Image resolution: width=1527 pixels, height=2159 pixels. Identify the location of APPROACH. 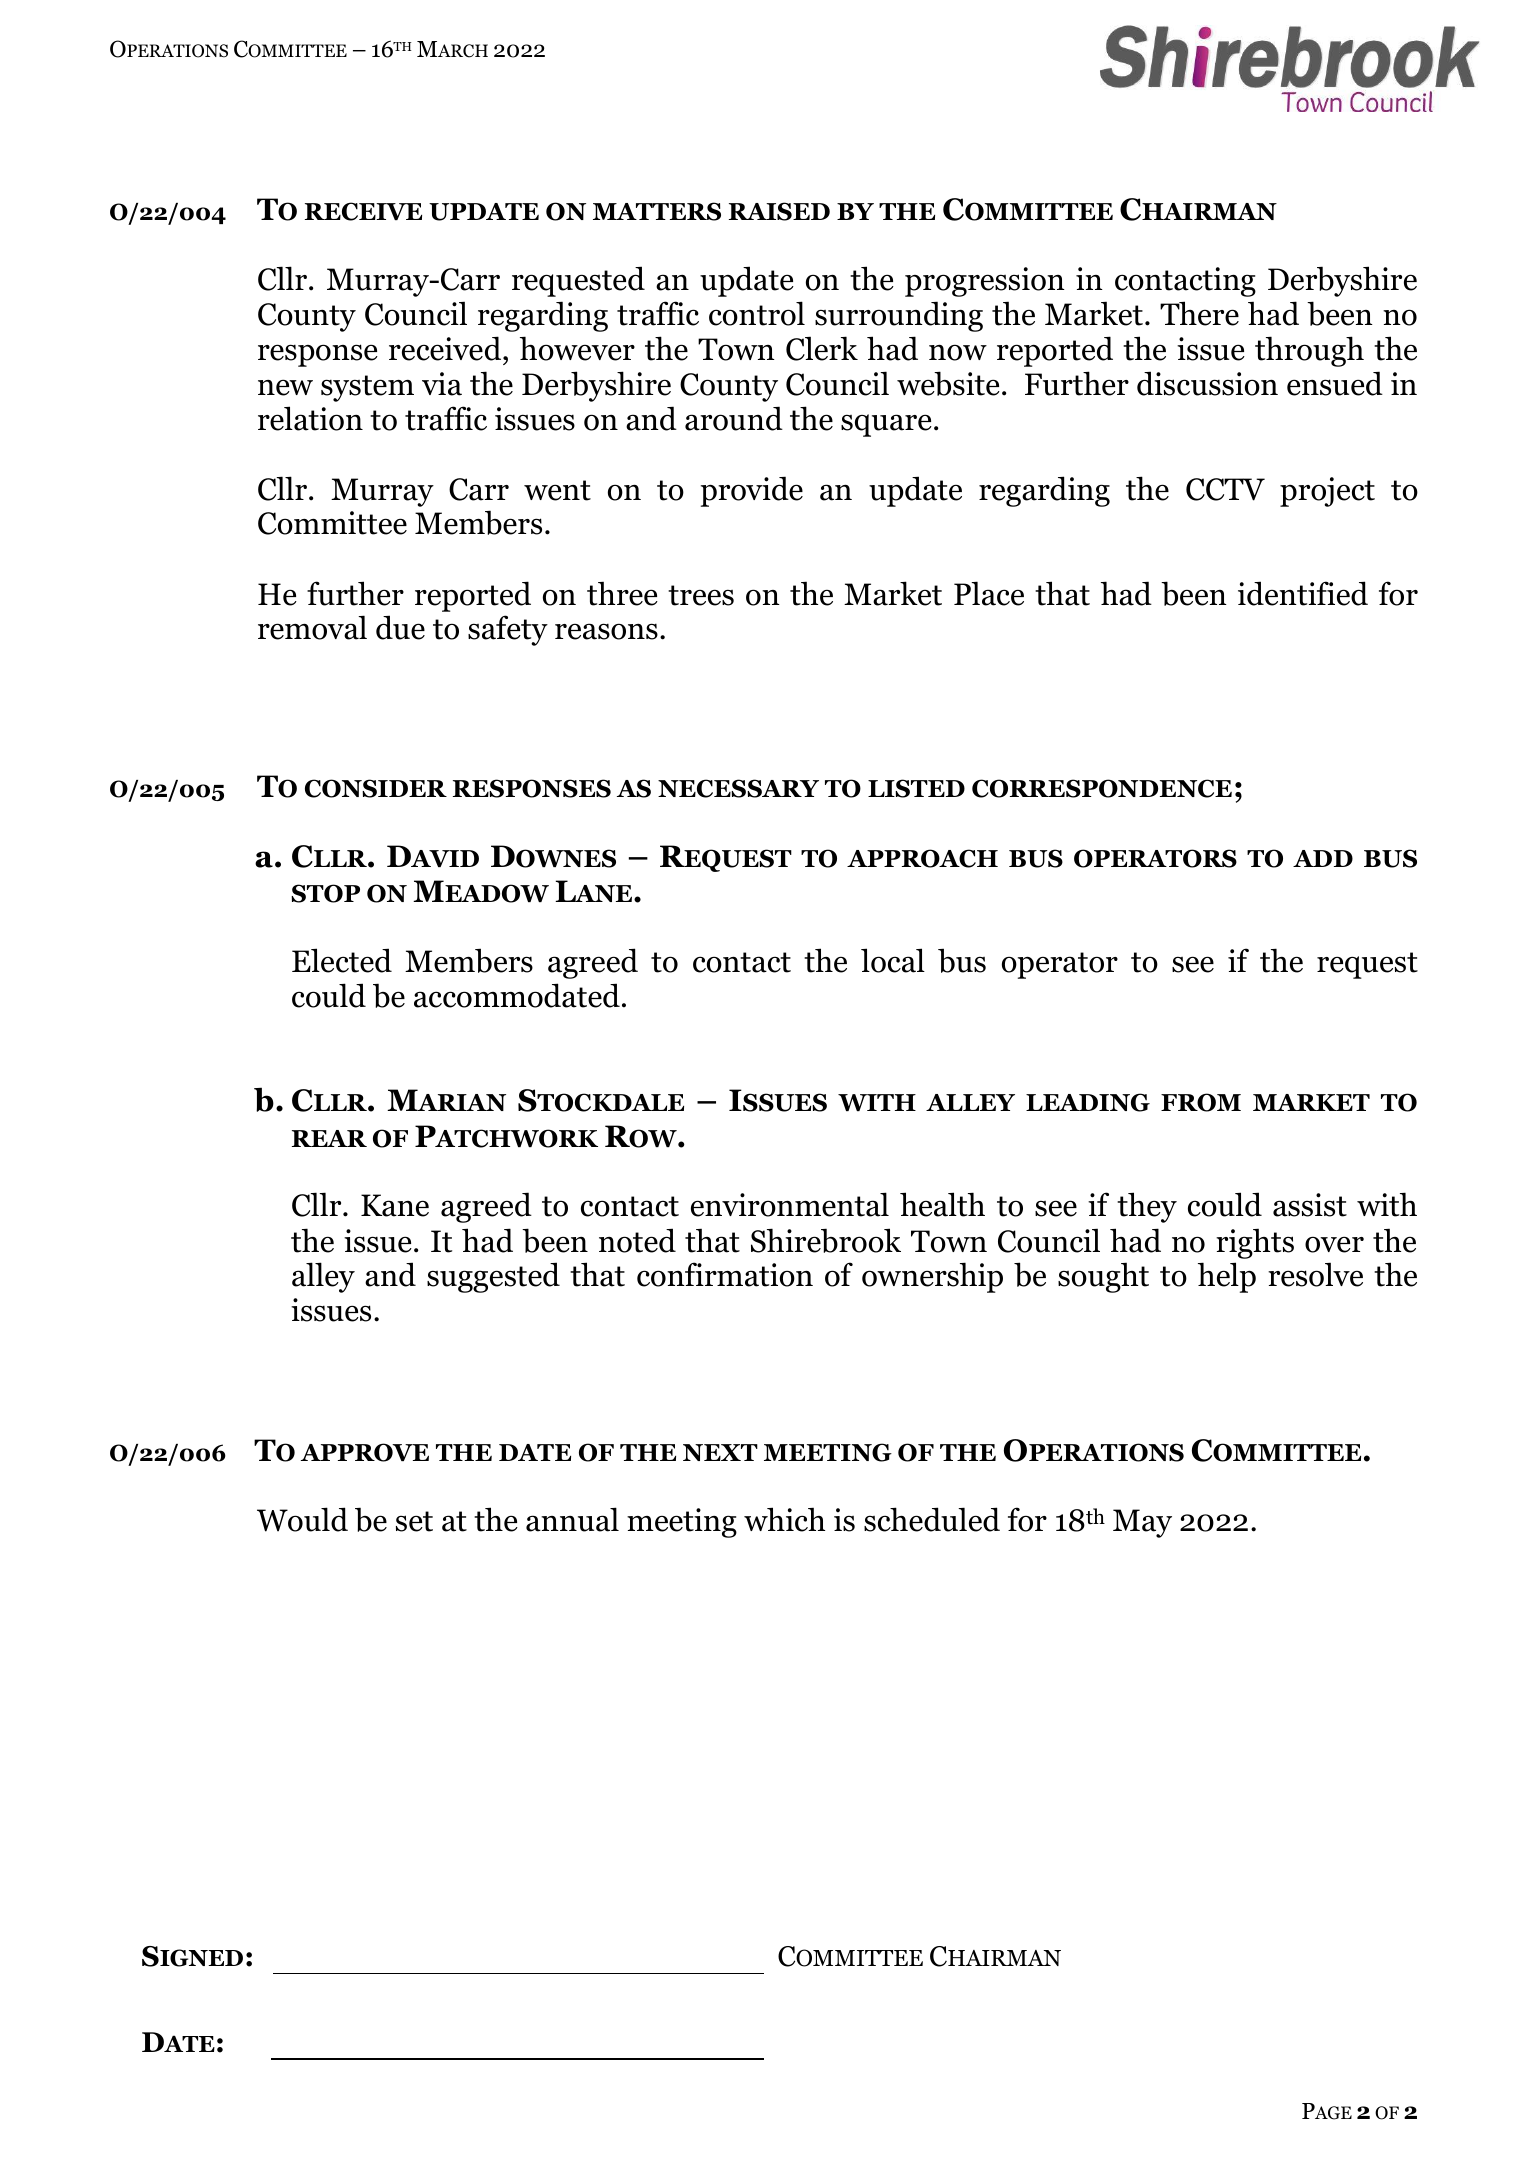
(922, 858).
